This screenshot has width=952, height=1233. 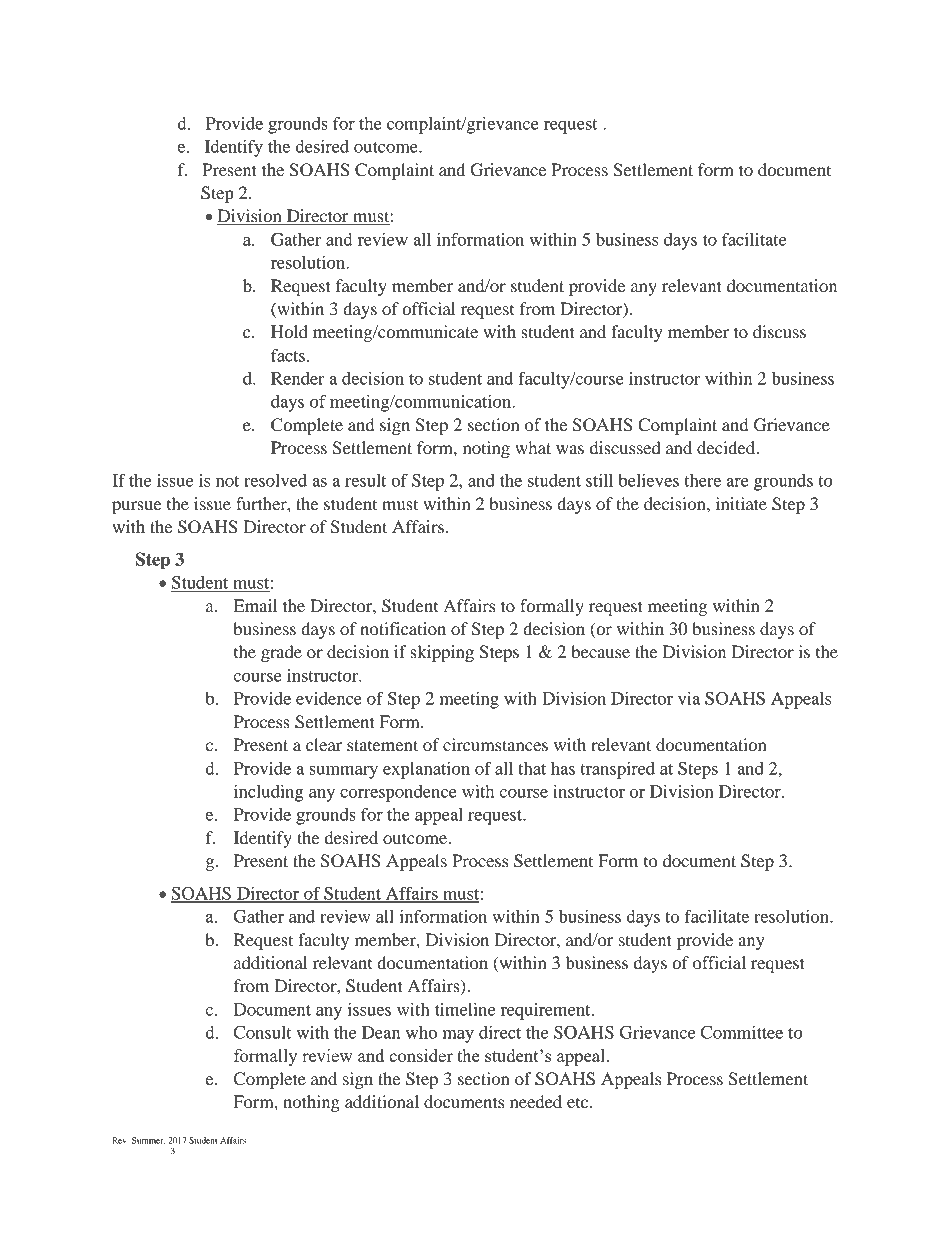 I want to click on decided, so click(x=727, y=447).
